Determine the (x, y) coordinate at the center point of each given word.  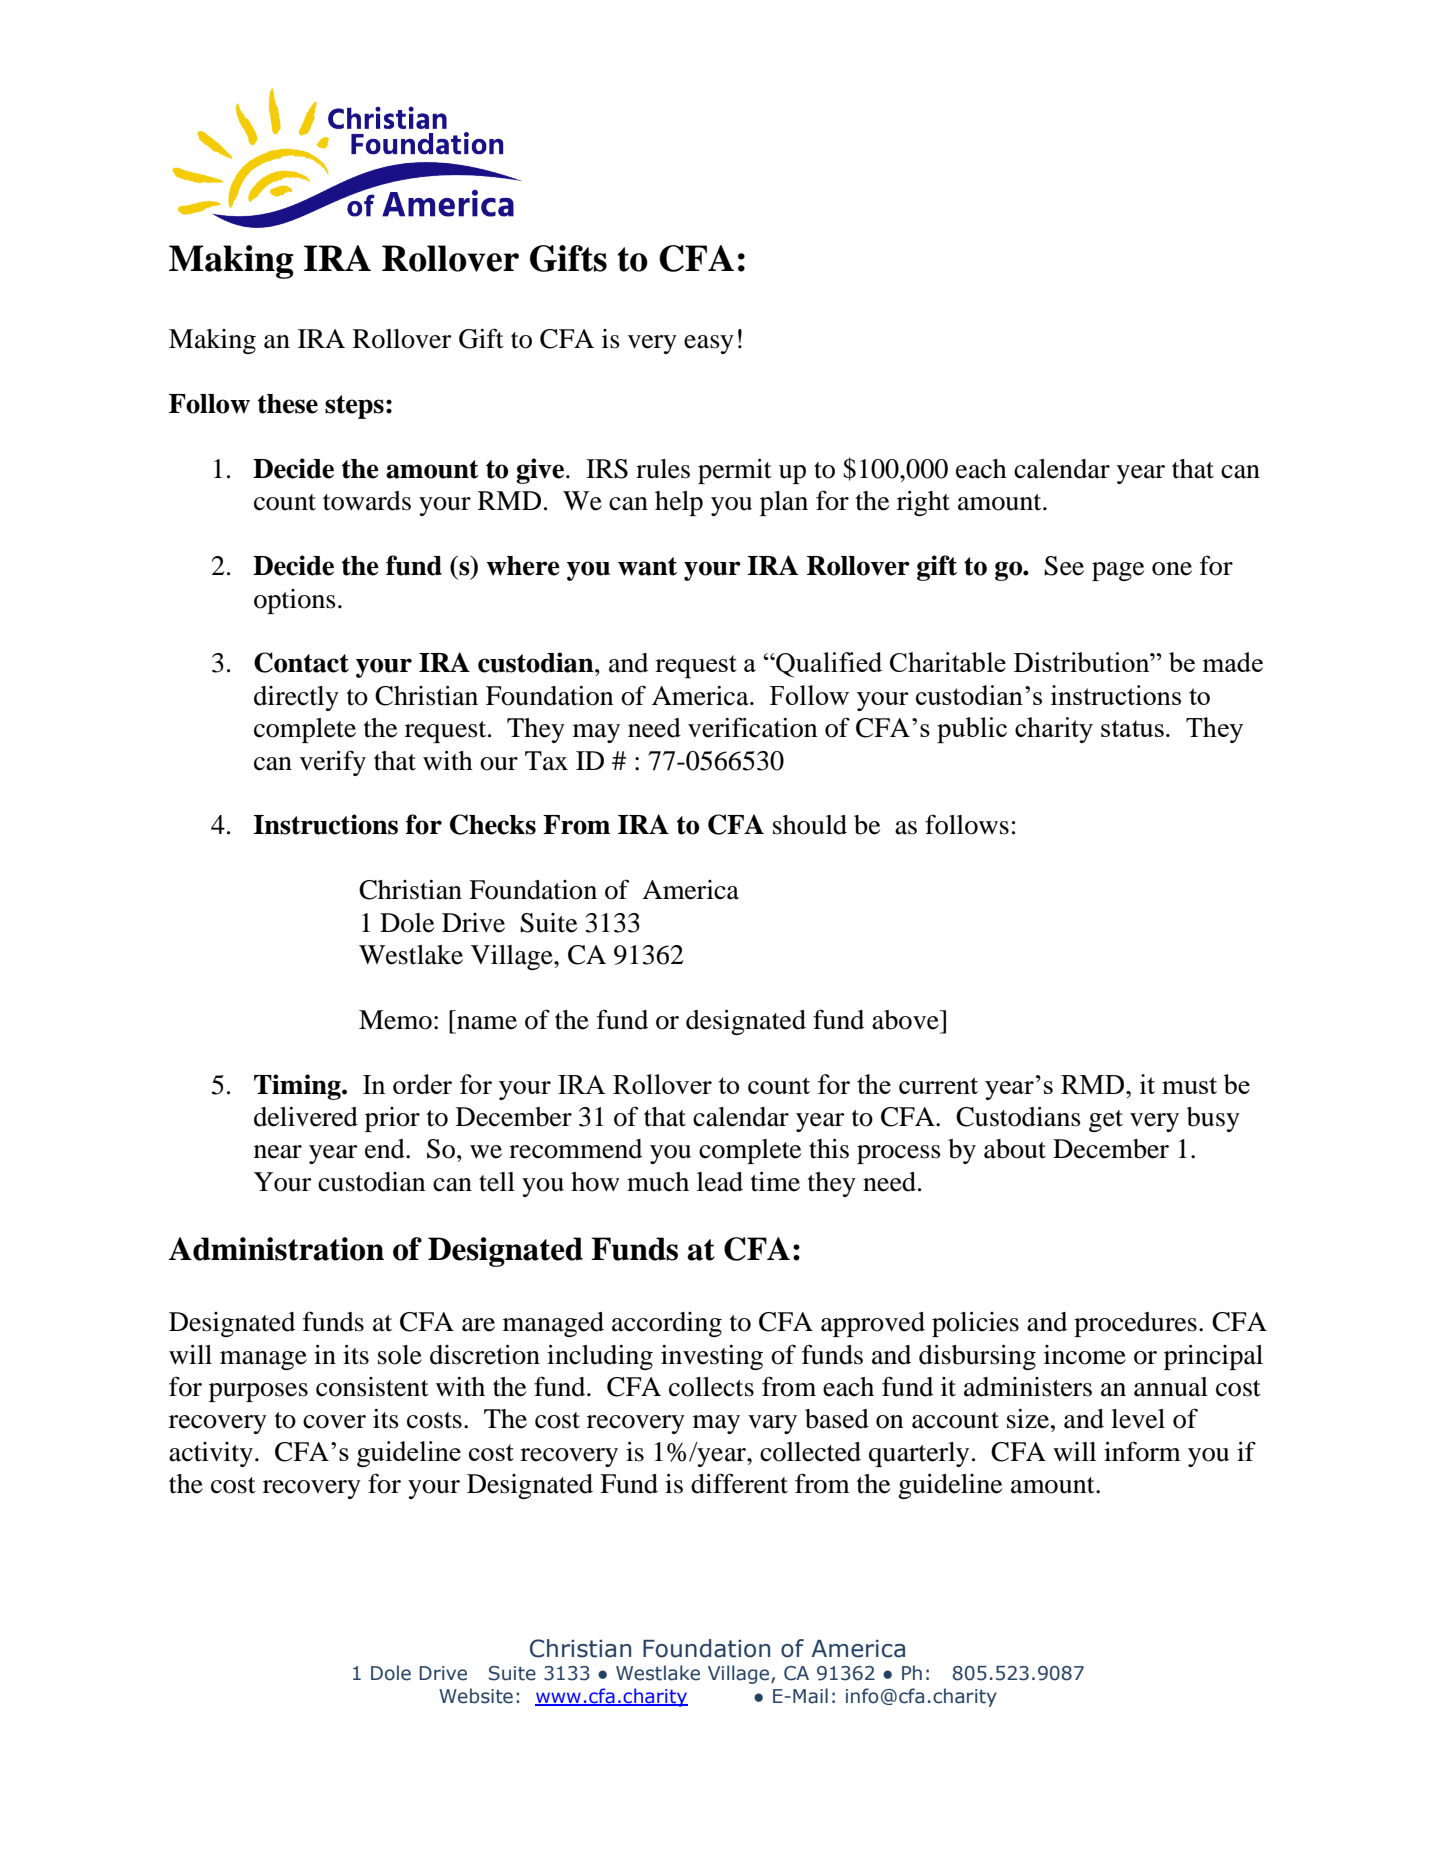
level (1138, 1419)
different (739, 1483)
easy (709, 344)
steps (354, 407)
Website (476, 1696)
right (923, 503)
